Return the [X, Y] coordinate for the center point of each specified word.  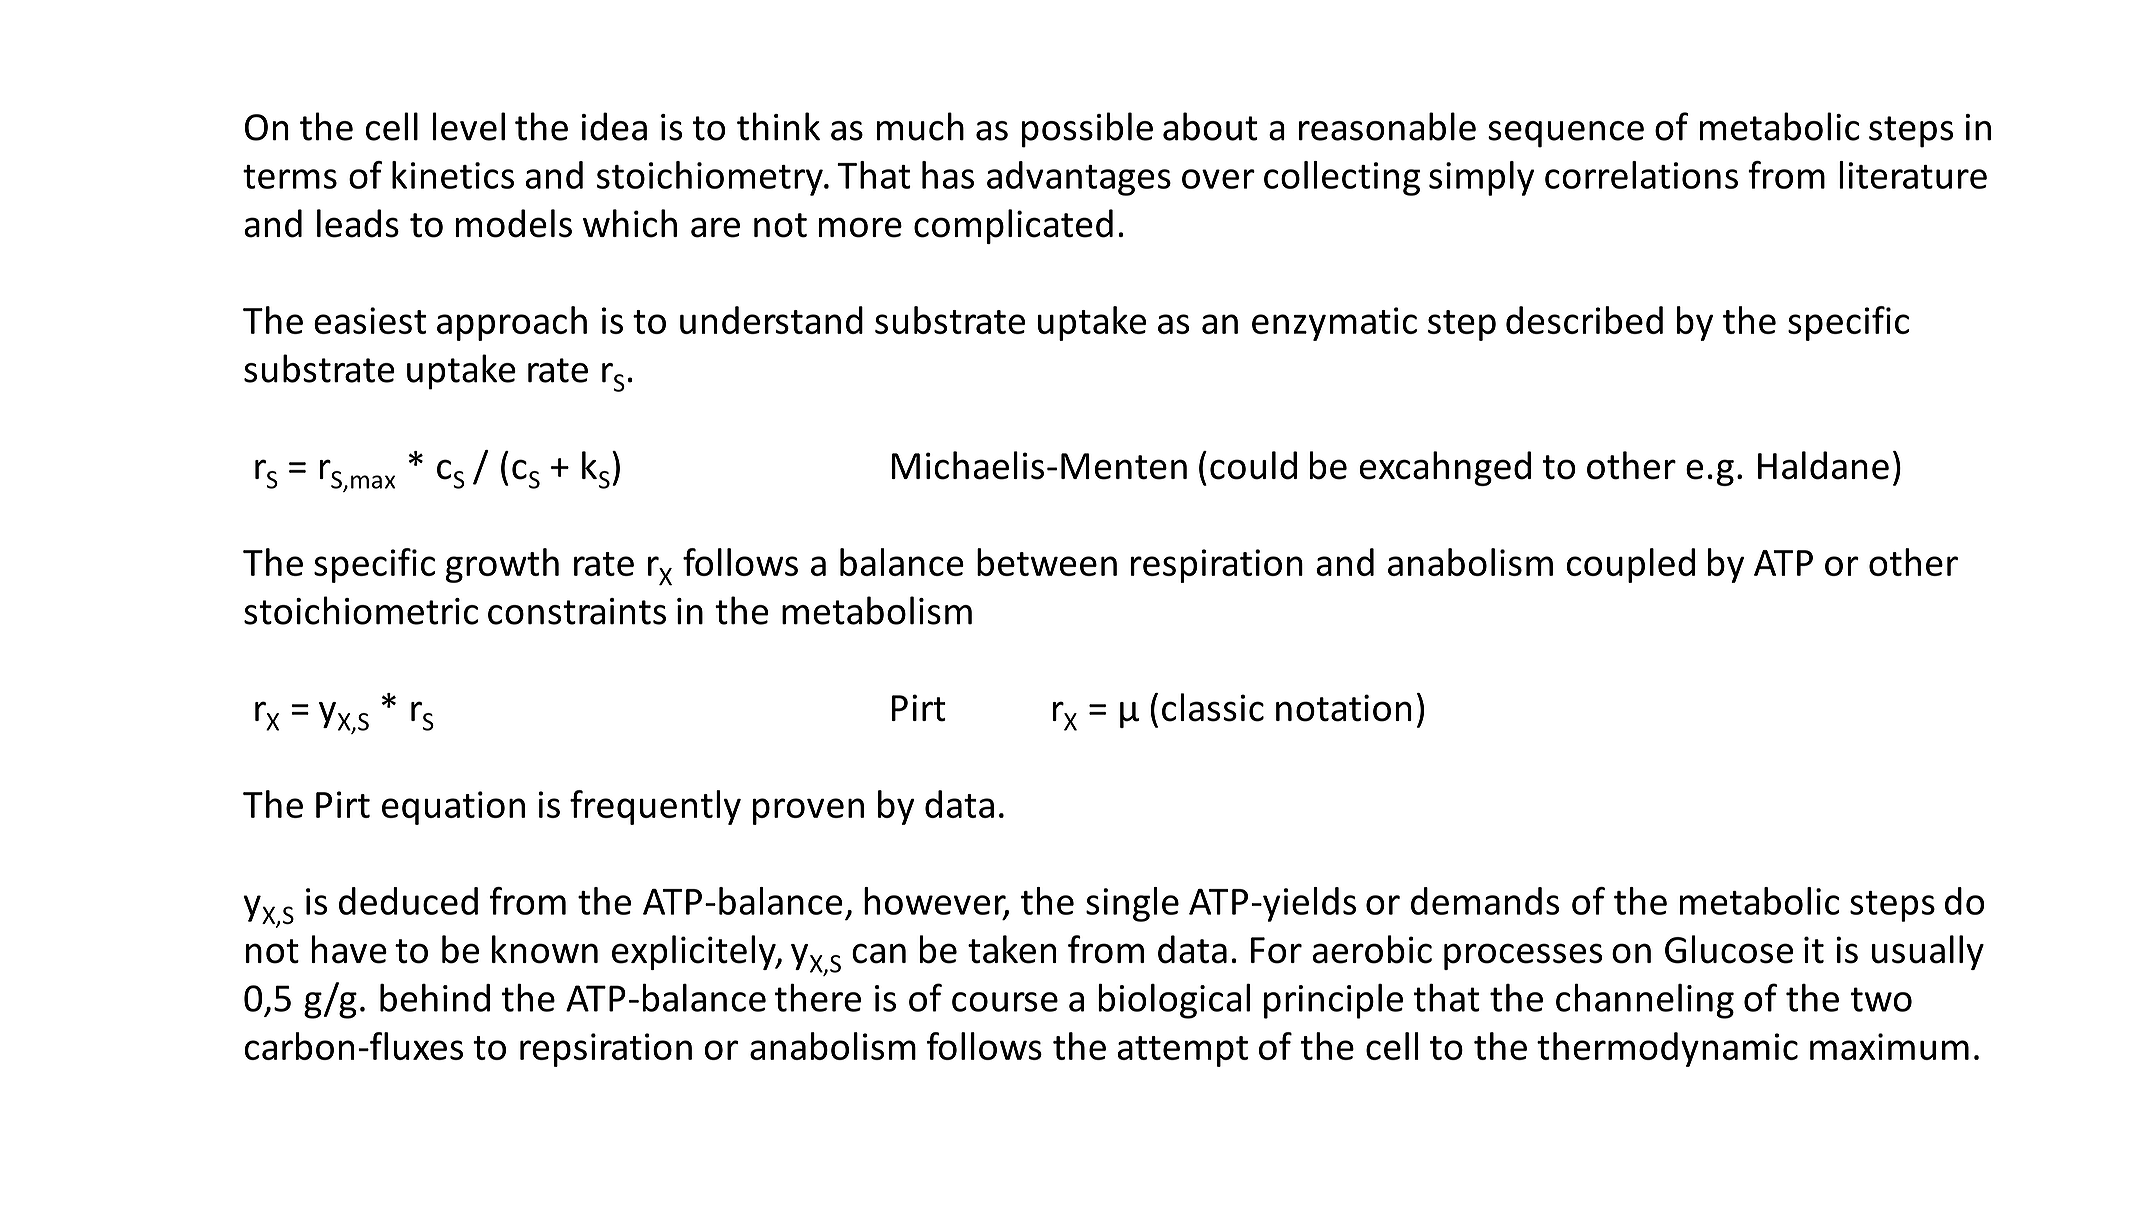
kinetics [453, 175]
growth [502, 565]
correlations [1641, 175]
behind [435, 998]
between [1047, 562]
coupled [1631, 565]
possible [1087, 130]
